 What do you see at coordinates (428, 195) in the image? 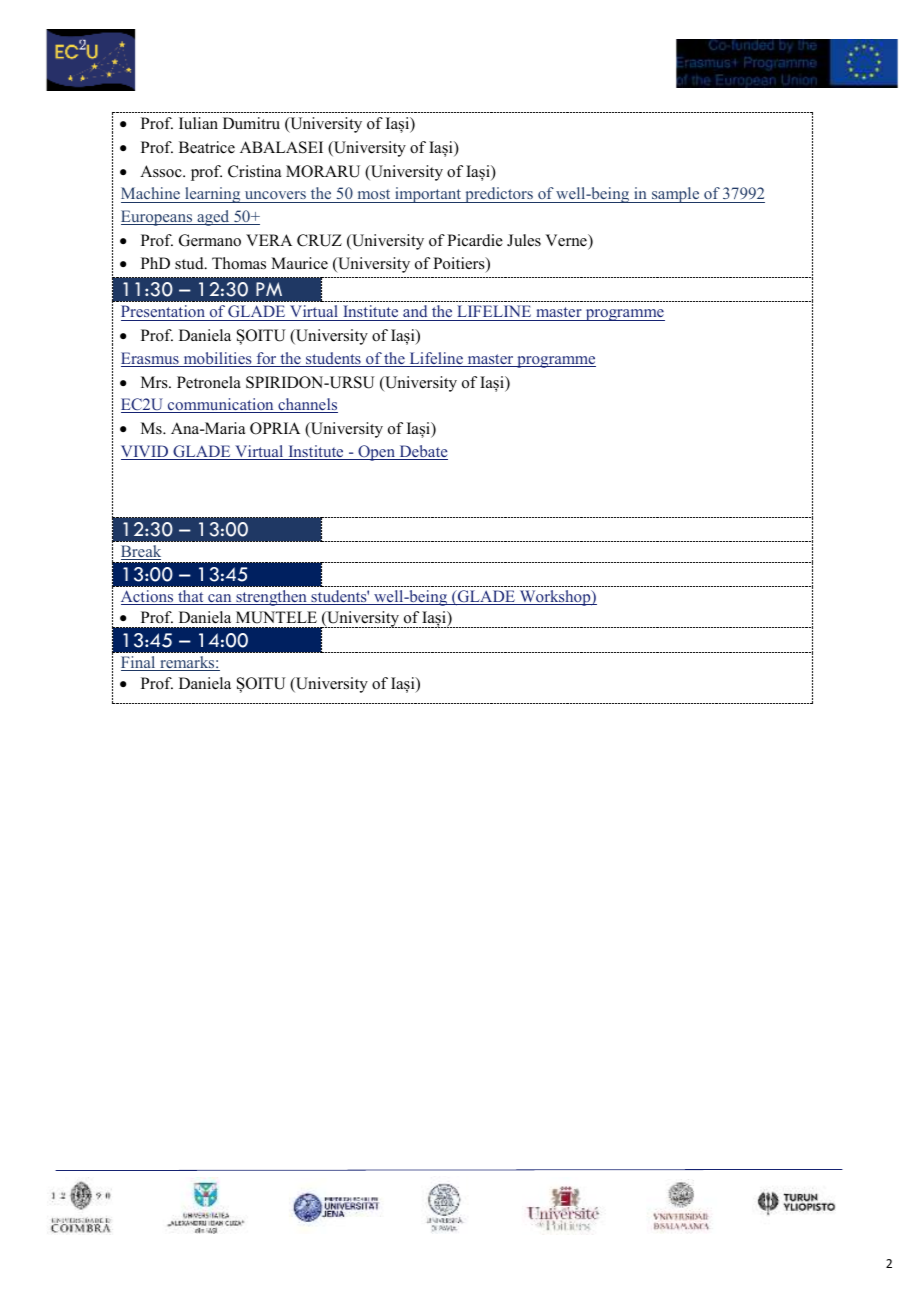
I see `important` at bounding box center [428, 195].
